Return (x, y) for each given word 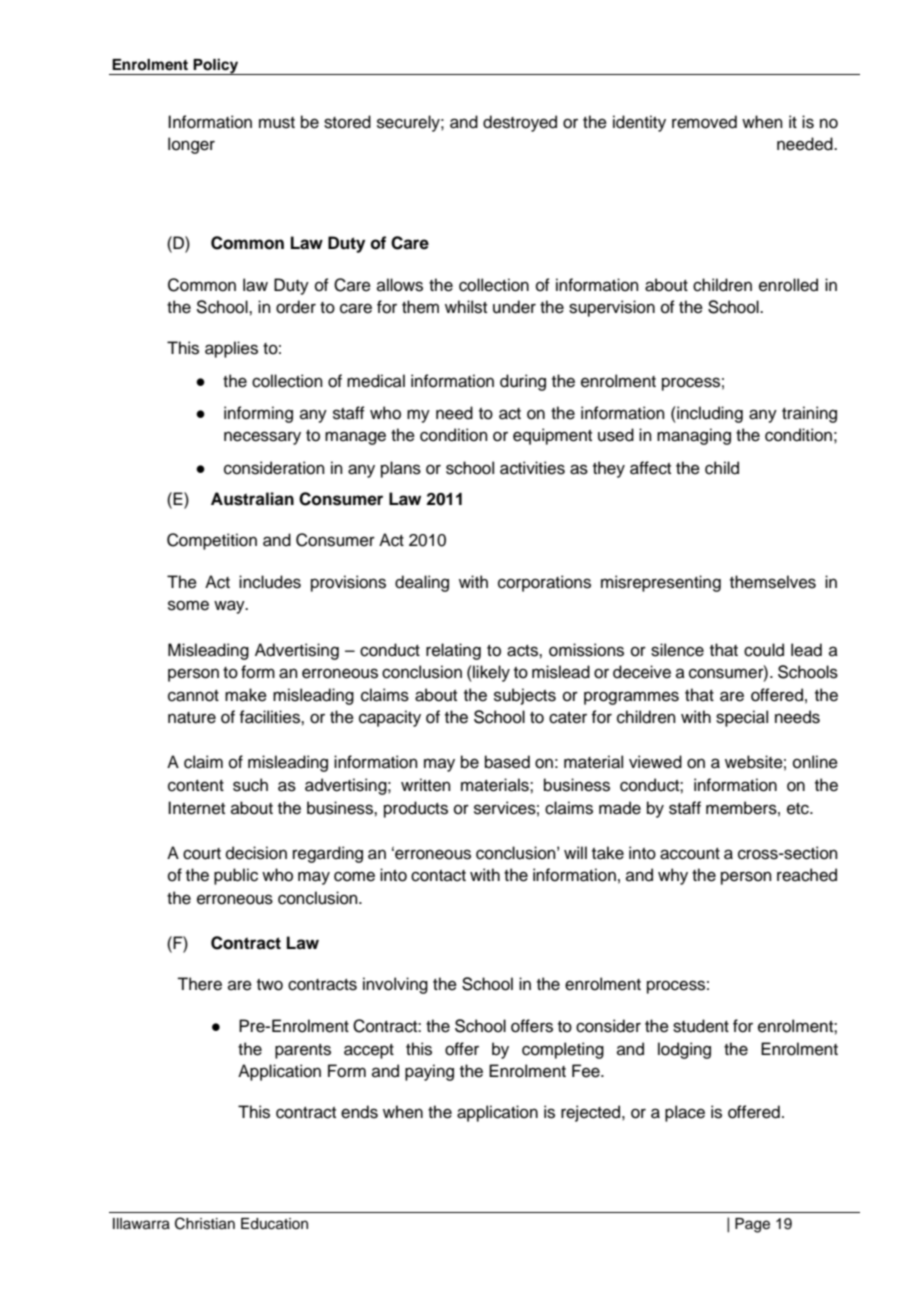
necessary (262, 438)
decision (256, 853)
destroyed (520, 123)
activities (532, 468)
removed (704, 122)
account (690, 854)
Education (274, 1224)
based (507, 762)
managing (694, 436)
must (277, 123)
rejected (592, 1113)
